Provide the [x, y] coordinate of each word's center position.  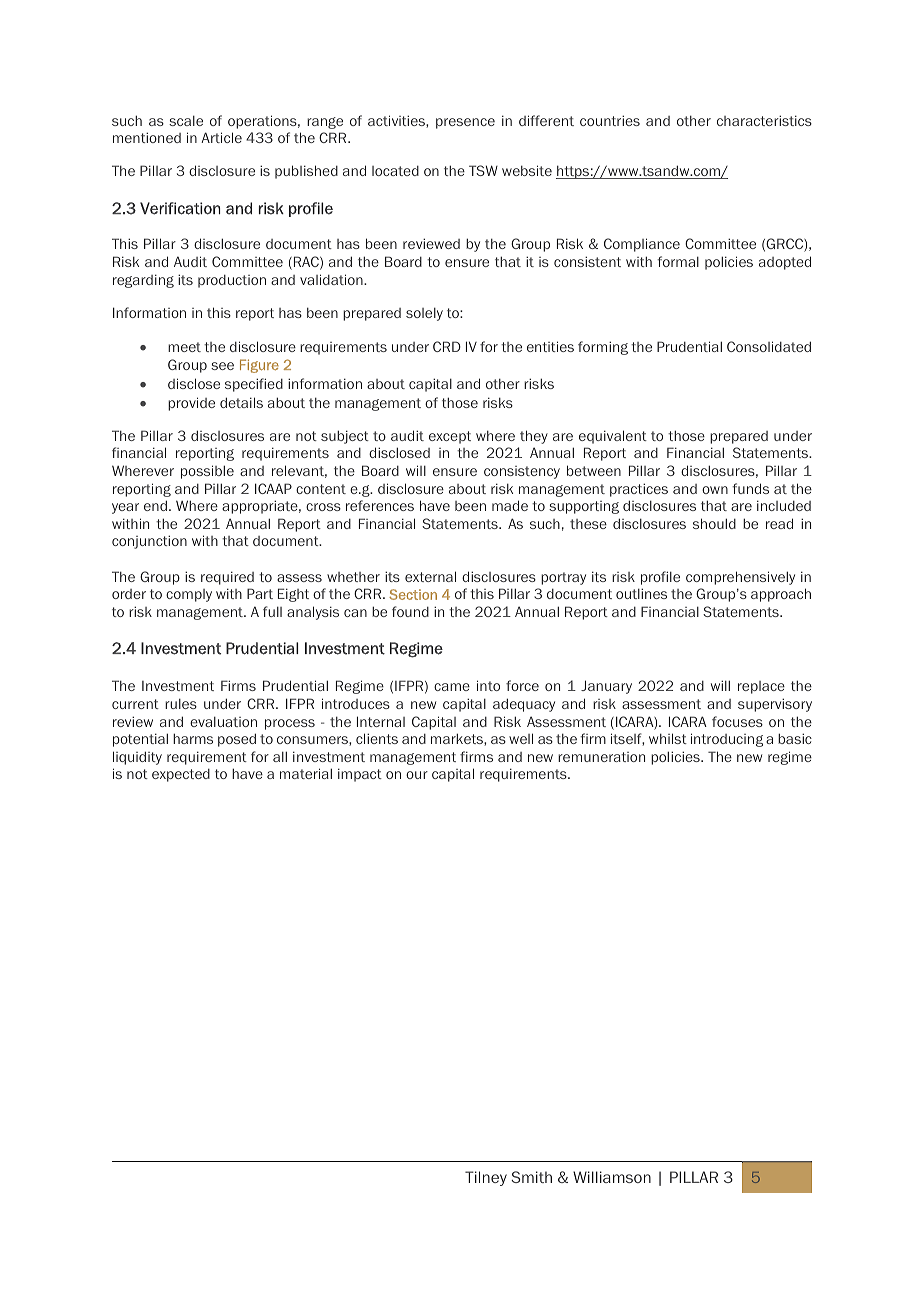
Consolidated [769, 346]
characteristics [764, 120]
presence [465, 123]
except [450, 437]
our [417, 775]
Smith [531, 1177]
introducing [727, 740]
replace [761, 687]
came [452, 687]
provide [191, 404]
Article [221, 137]
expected [181, 775]
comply [189, 595]
